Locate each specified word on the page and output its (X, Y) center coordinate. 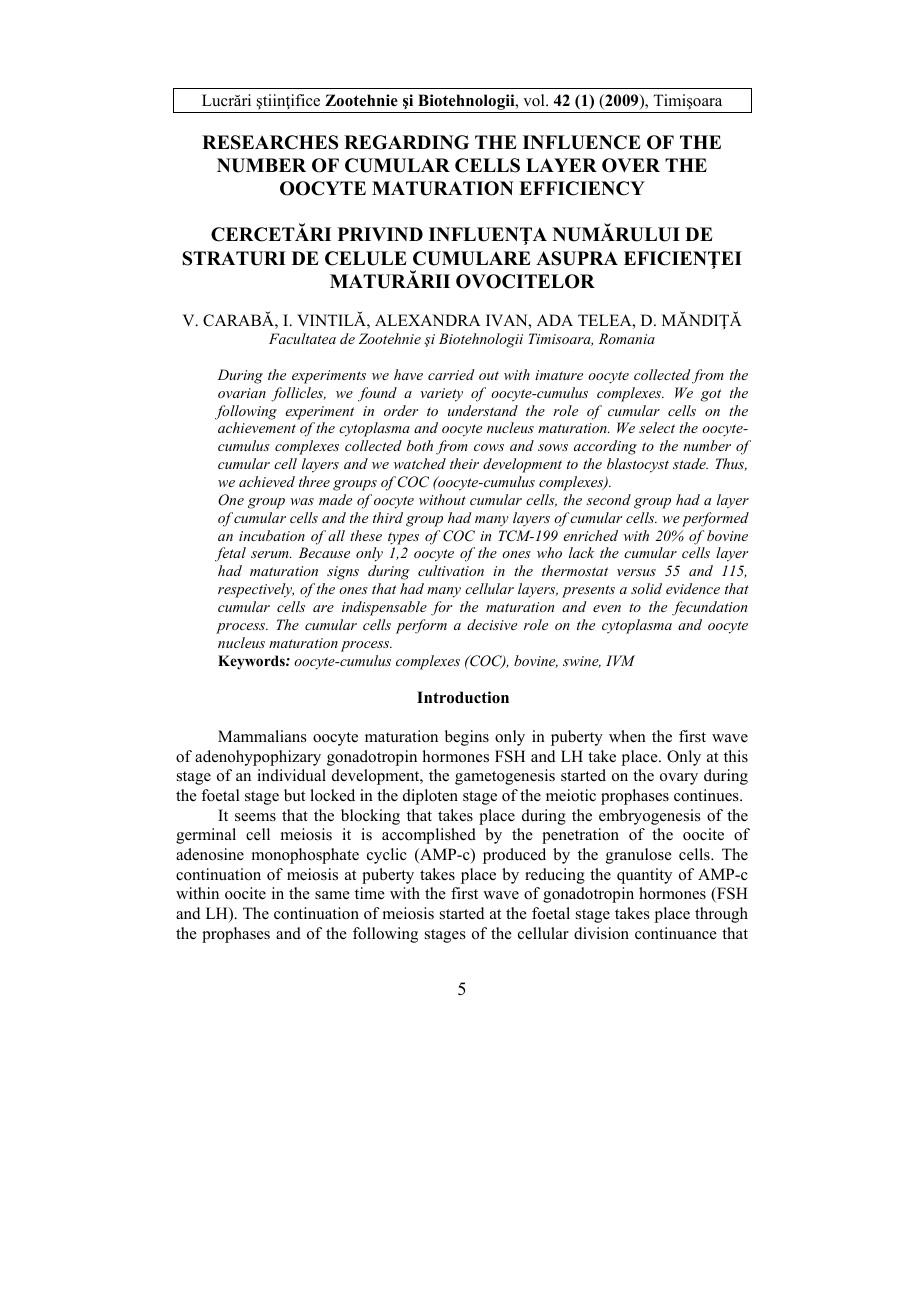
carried (451, 374)
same (332, 895)
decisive (492, 624)
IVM (620, 660)
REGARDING (406, 142)
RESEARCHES (270, 142)
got (711, 395)
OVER (631, 165)
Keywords (252, 662)
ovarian (242, 393)
